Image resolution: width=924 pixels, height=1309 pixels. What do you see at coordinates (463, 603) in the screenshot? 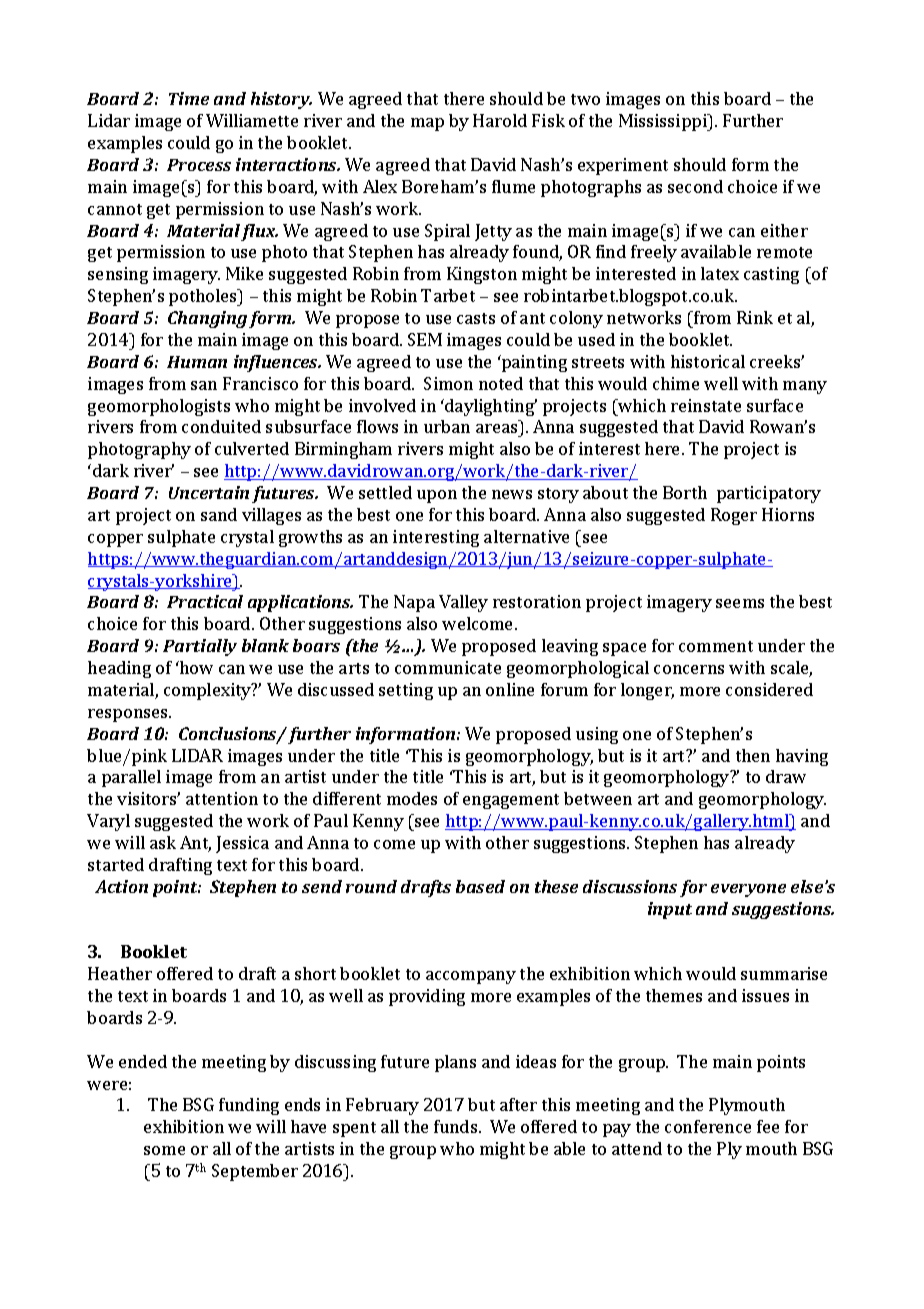
I see `Valley` at bounding box center [463, 603].
